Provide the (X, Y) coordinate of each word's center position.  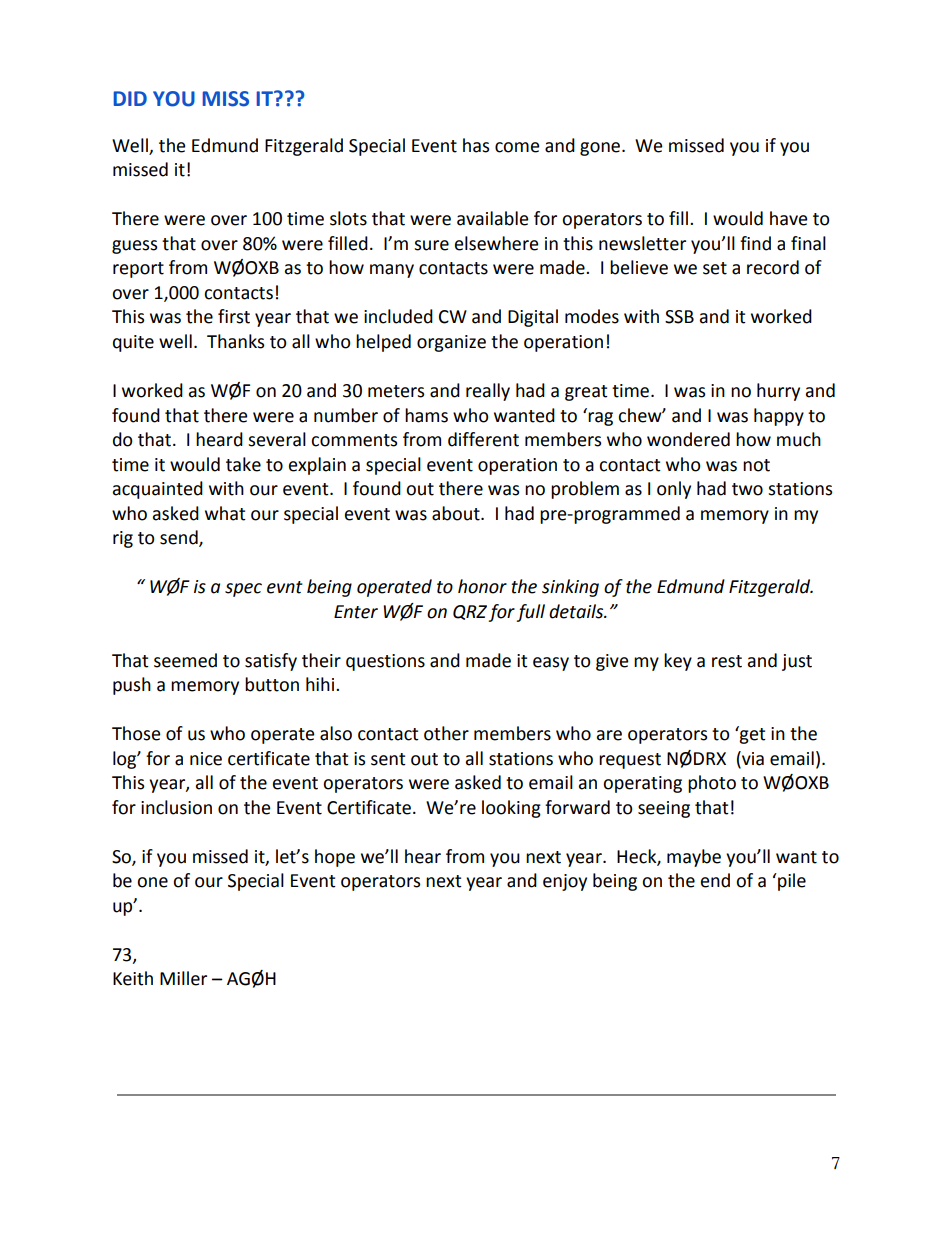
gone (601, 149)
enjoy (565, 882)
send (180, 538)
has (476, 145)
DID (130, 98)
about (457, 513)
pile (791, 882)
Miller (183, 978)
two (747, 489)
